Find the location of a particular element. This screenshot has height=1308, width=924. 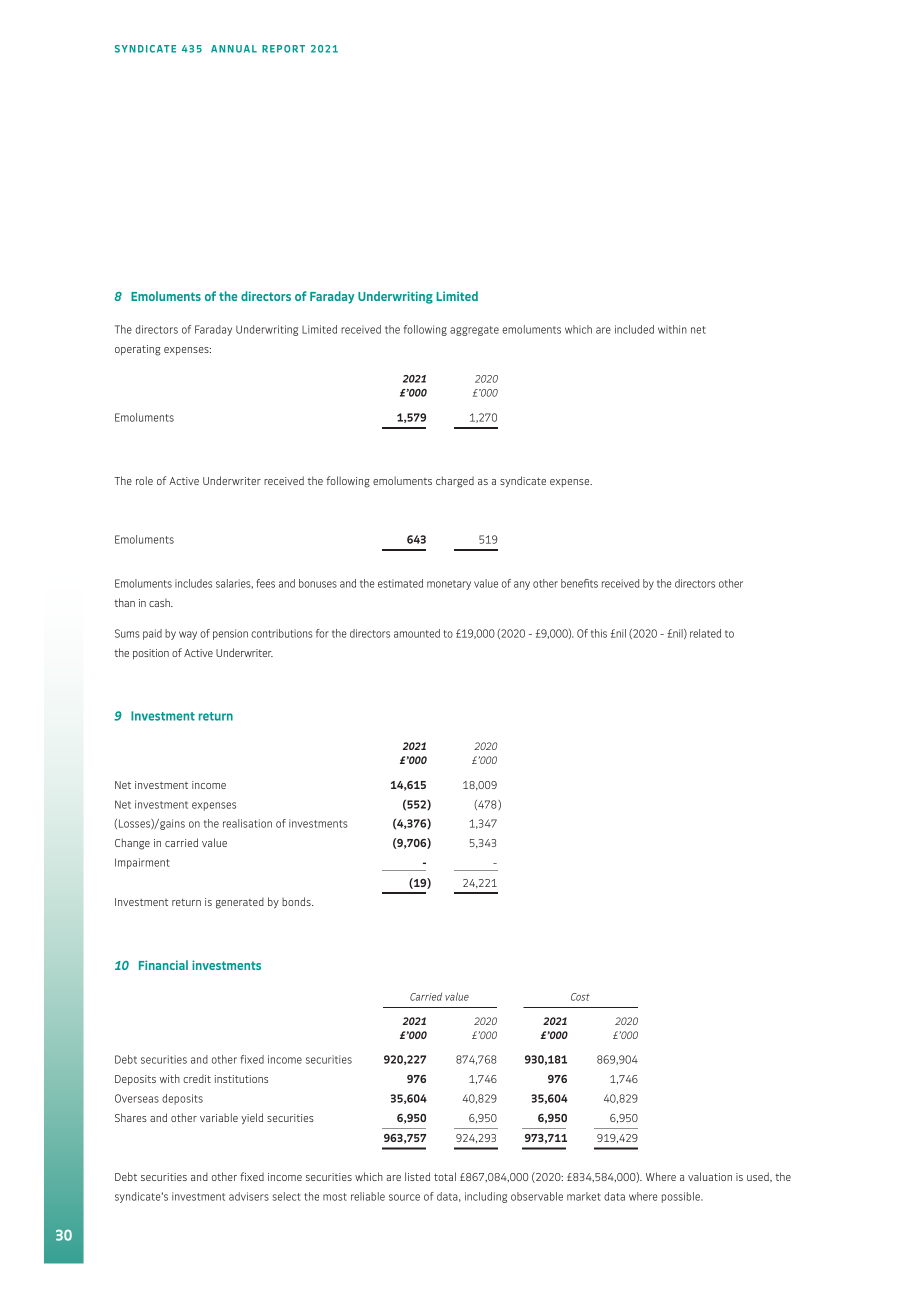

operating is located at coordinates (138, 350).
